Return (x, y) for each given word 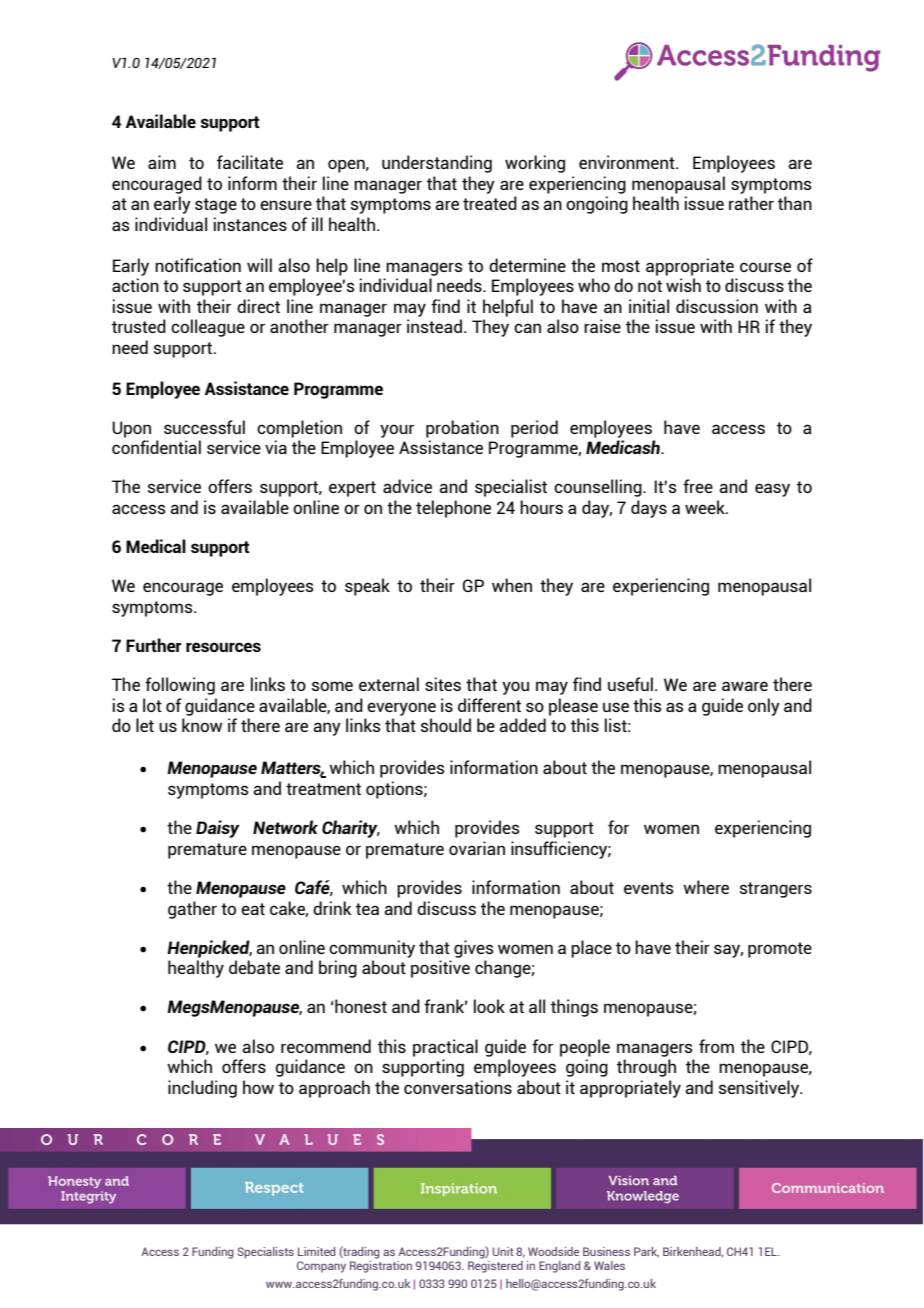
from (716, 1046)
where (706, 887)
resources (223, 647)
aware (745, 686)
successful (204, 427)
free (698, 486)
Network (285, 827)
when (512, 585)
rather (751, 203)
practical (445, 1048)
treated (490, 203)
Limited (316, 1251)
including (202, 1089)
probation (462, 429)
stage (216, 206)
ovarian (477, 848)
